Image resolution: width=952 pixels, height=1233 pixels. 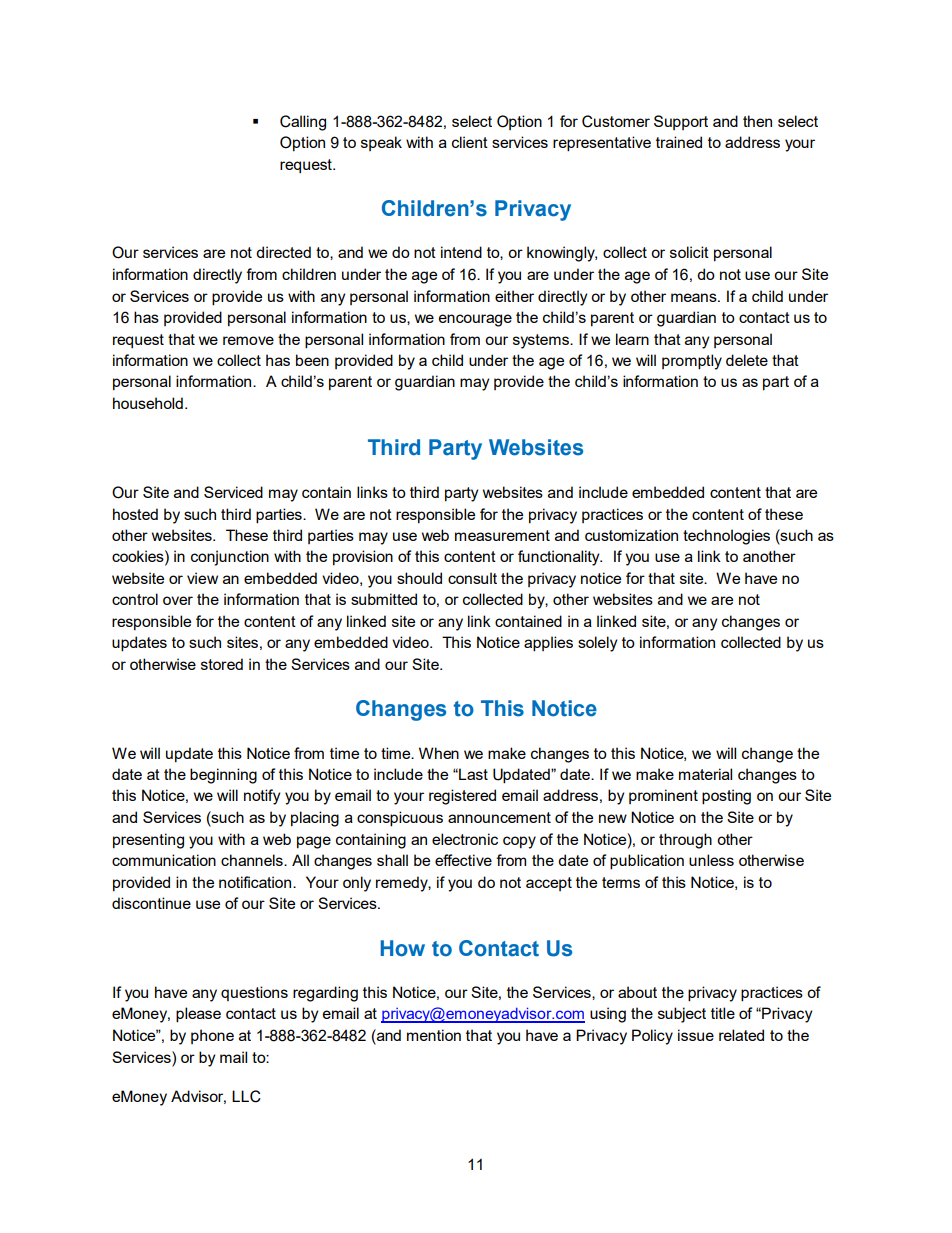 I want to click on issue, so click(x=696, y=1035).
